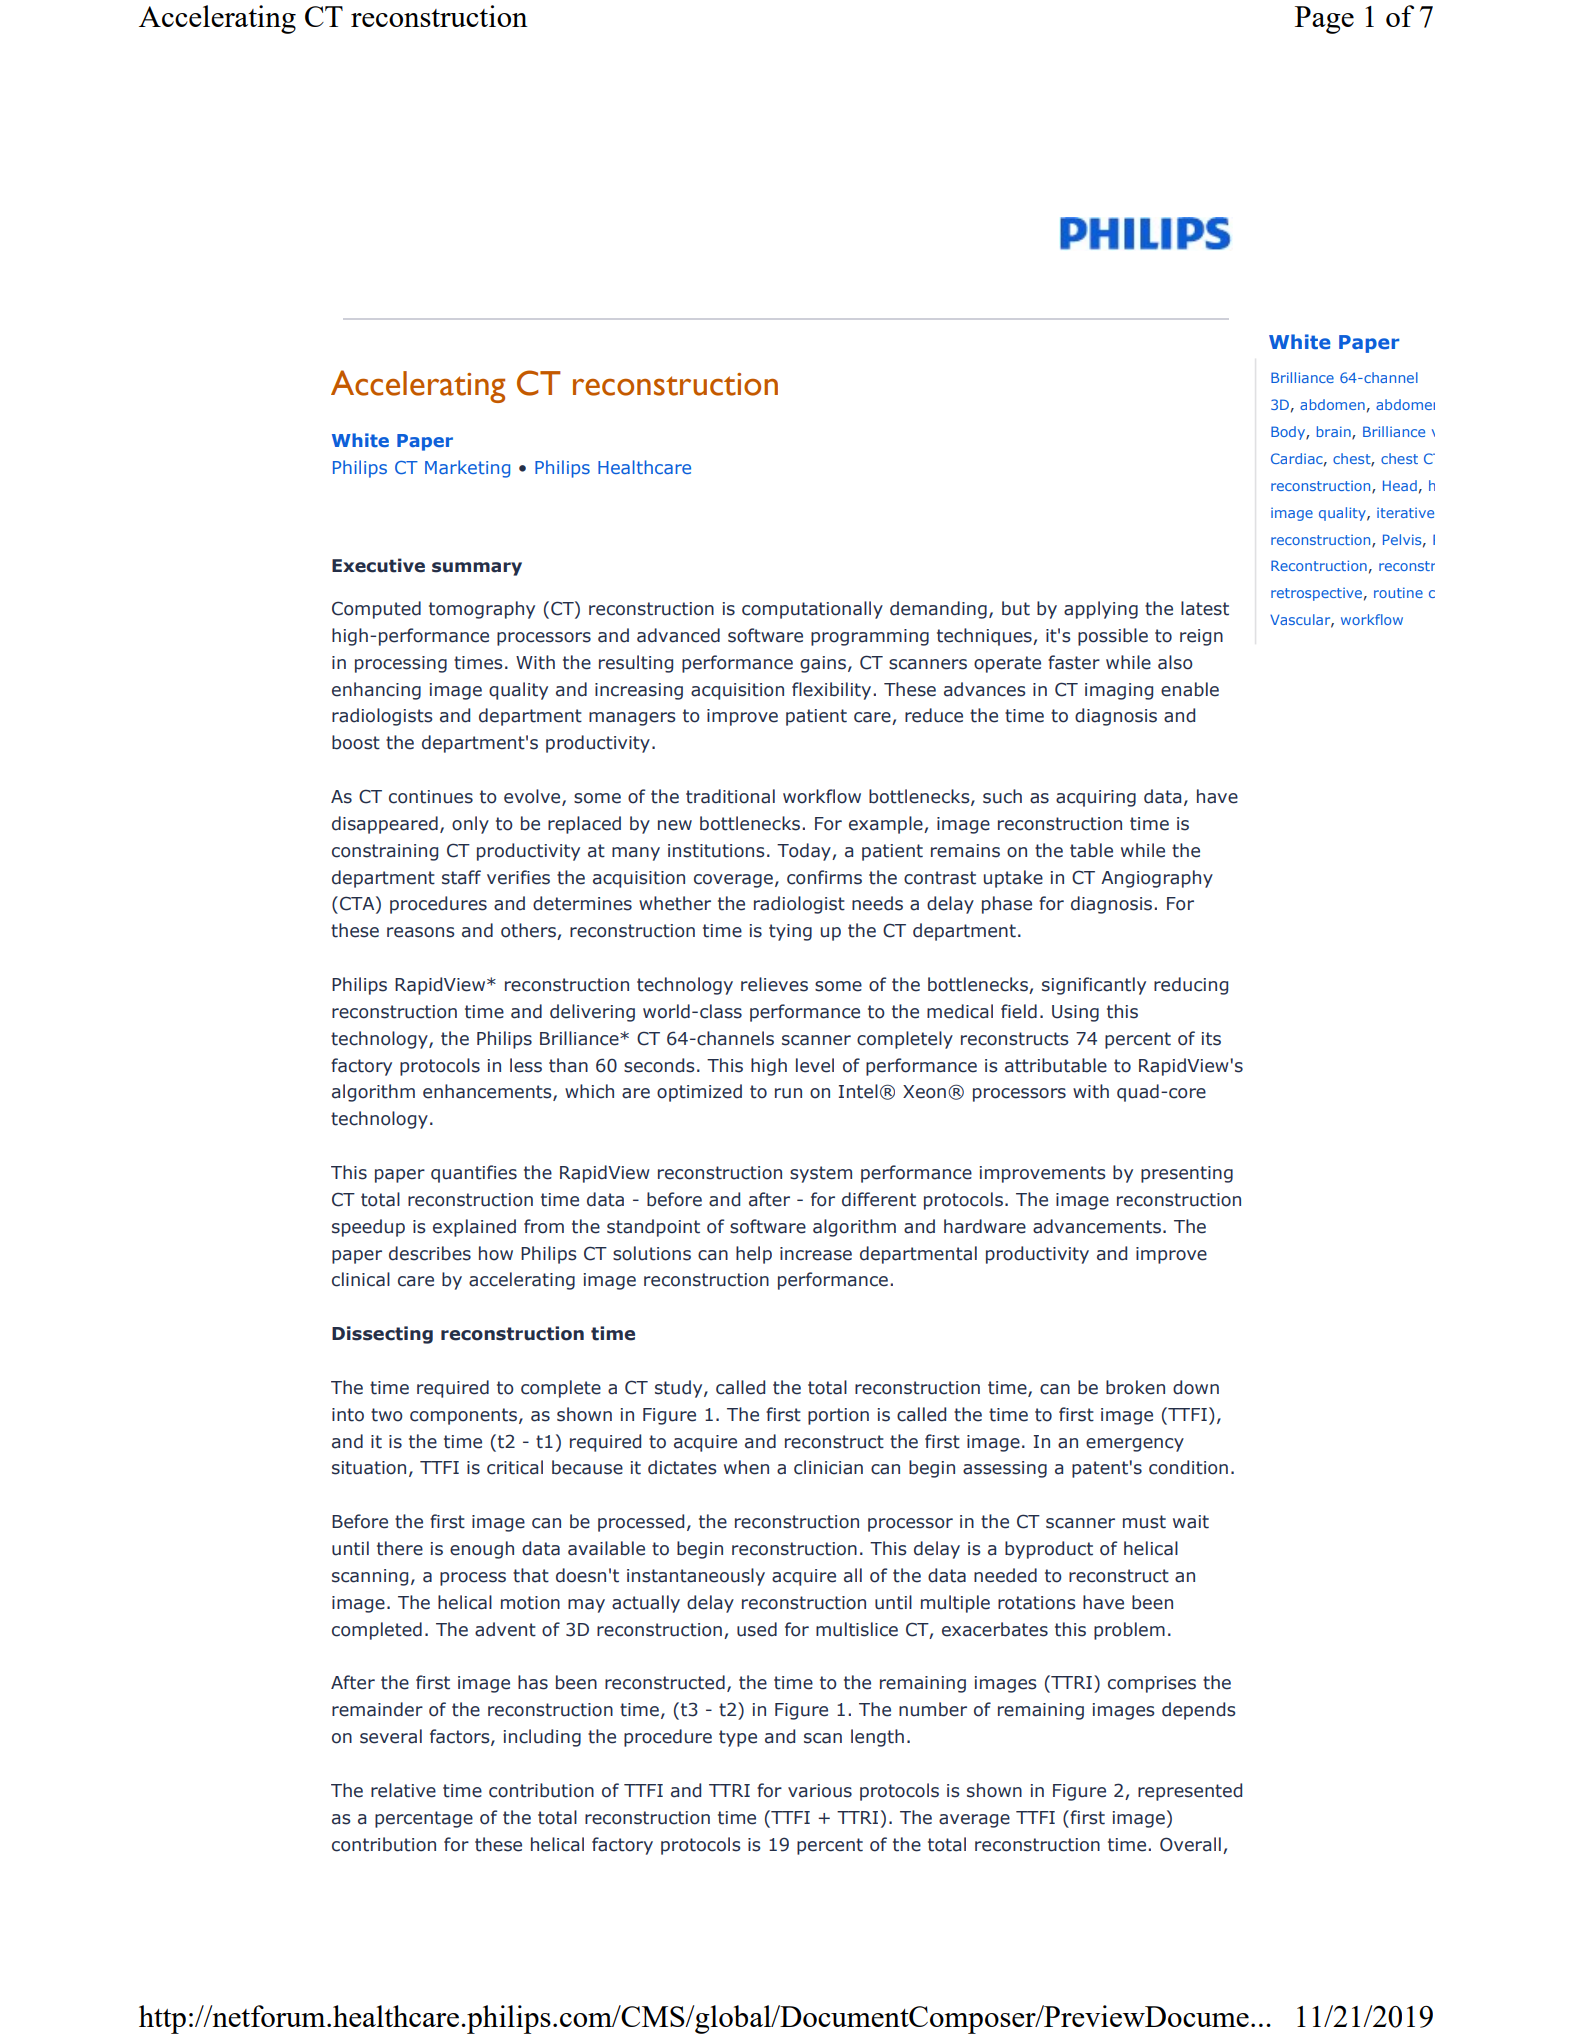  I want to click on explained, so click(474, 1228).
